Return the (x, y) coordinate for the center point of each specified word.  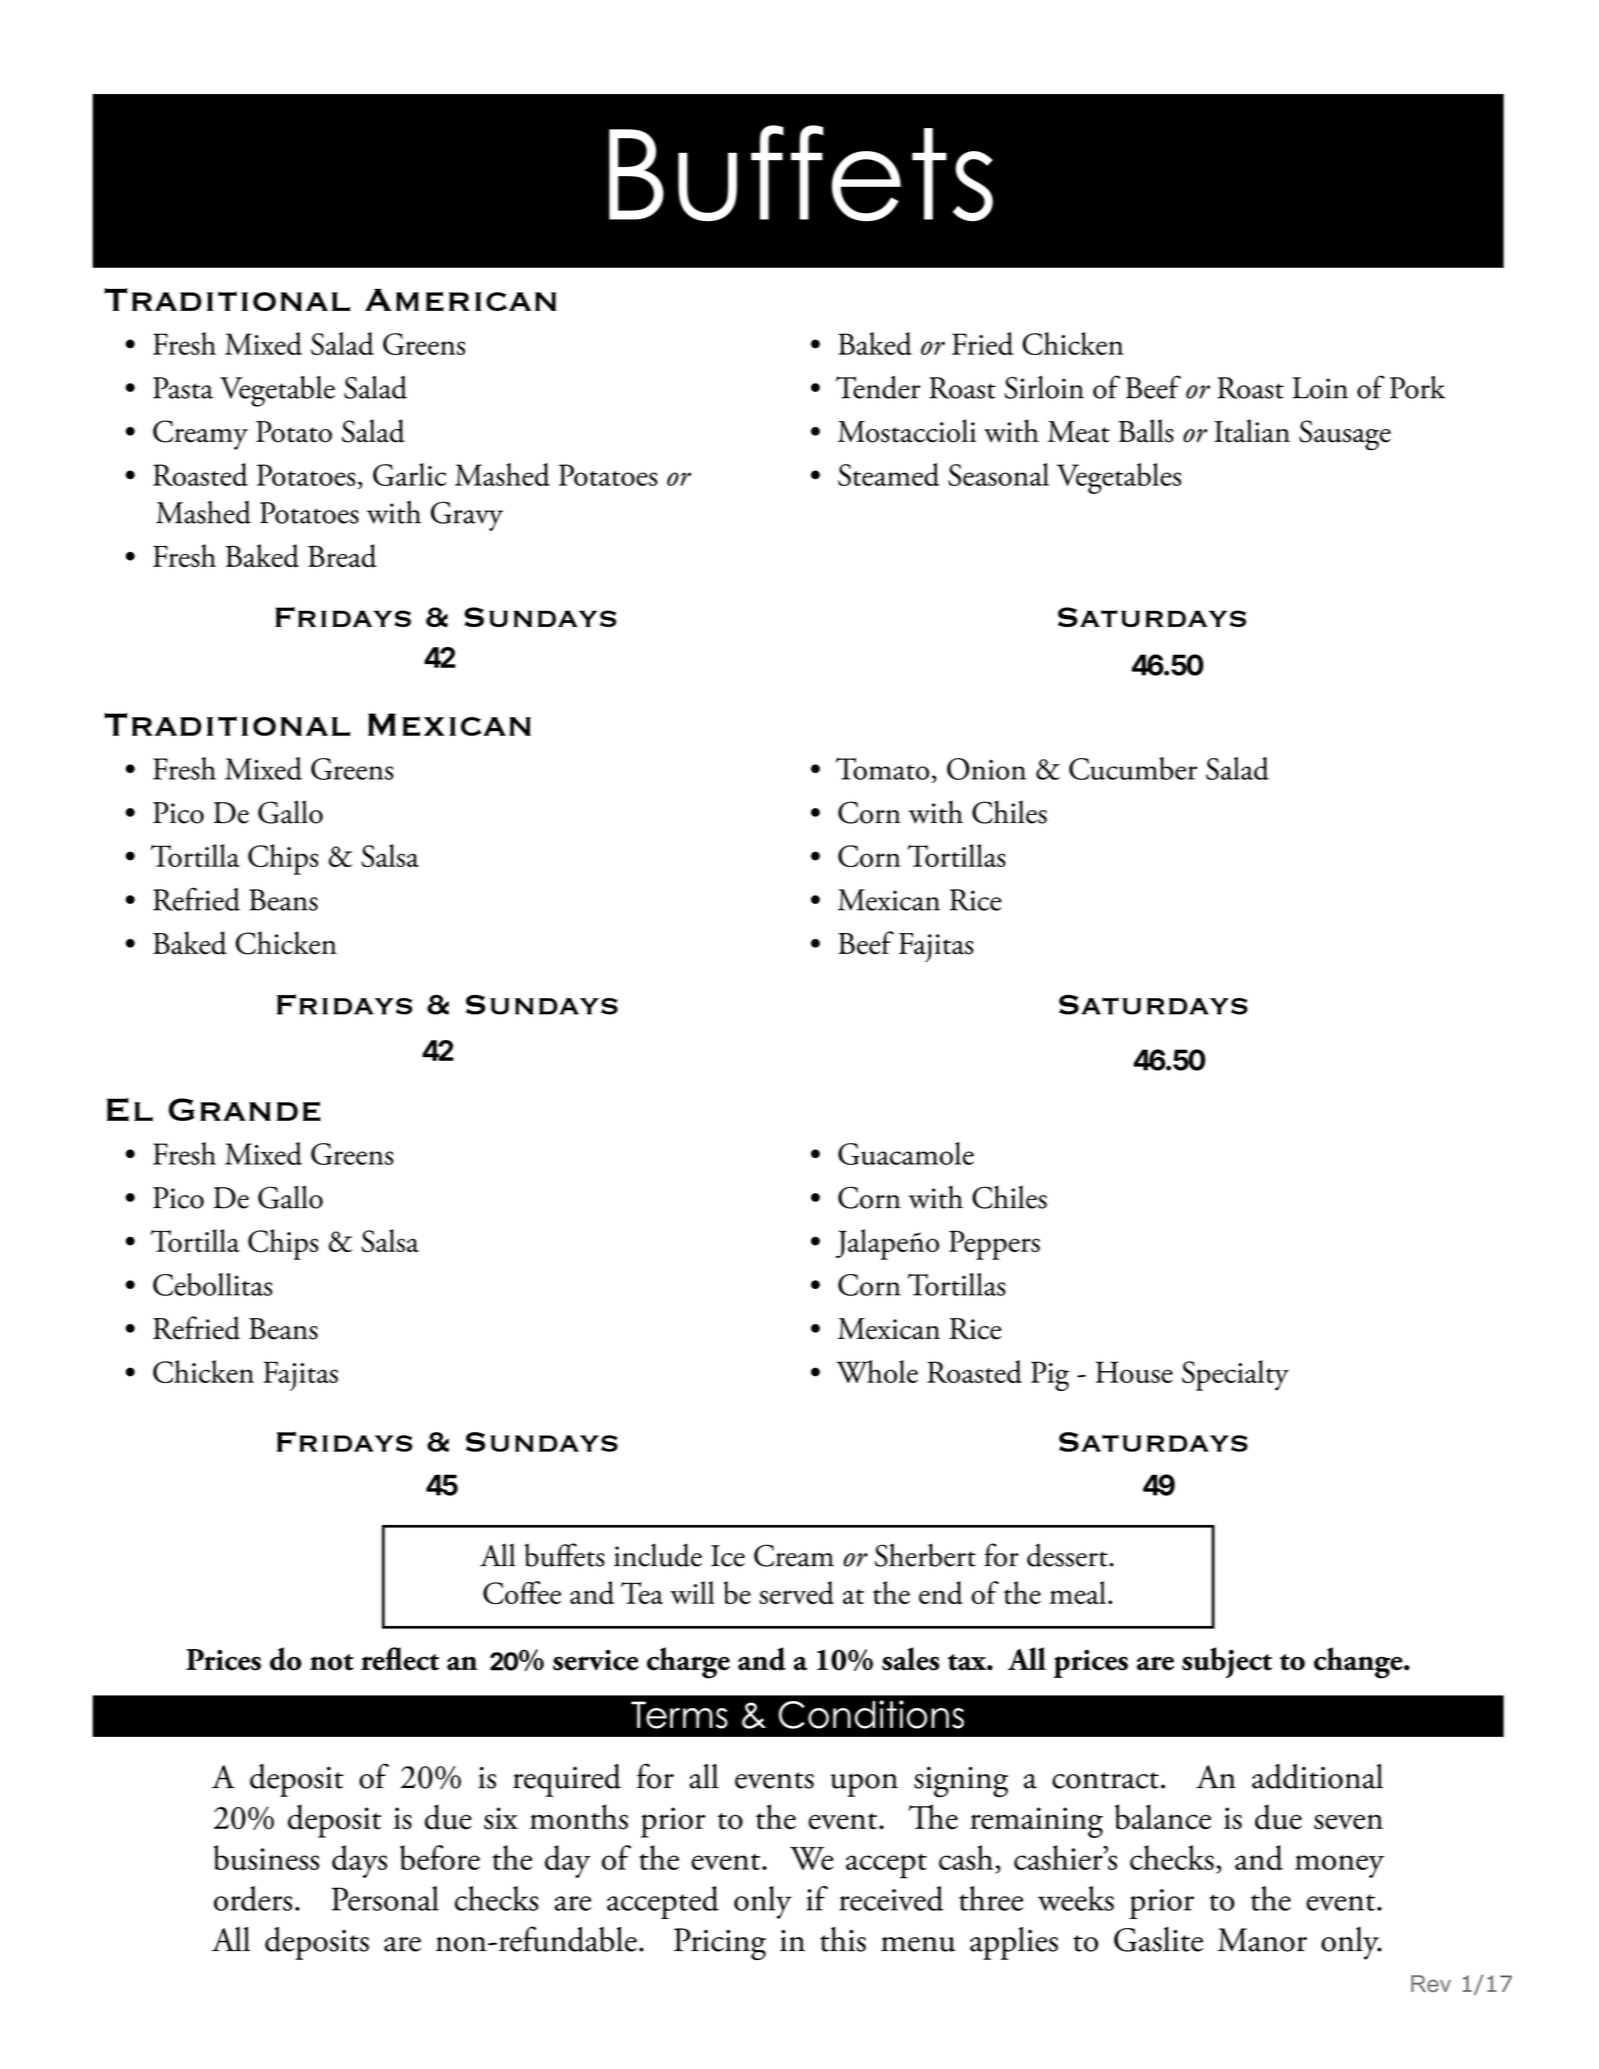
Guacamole (906, 1153)
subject (1227, 1662)
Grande (245, 1109)
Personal (385, 1898)
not (332, 1662)
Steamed (888, 474)
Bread (342, 556)
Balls (1146, 431)
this (843, 1939)
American (460, 300)
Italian (1252, 431)
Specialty (1235, 1375)
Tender (878, 387)
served (796, 1593)
